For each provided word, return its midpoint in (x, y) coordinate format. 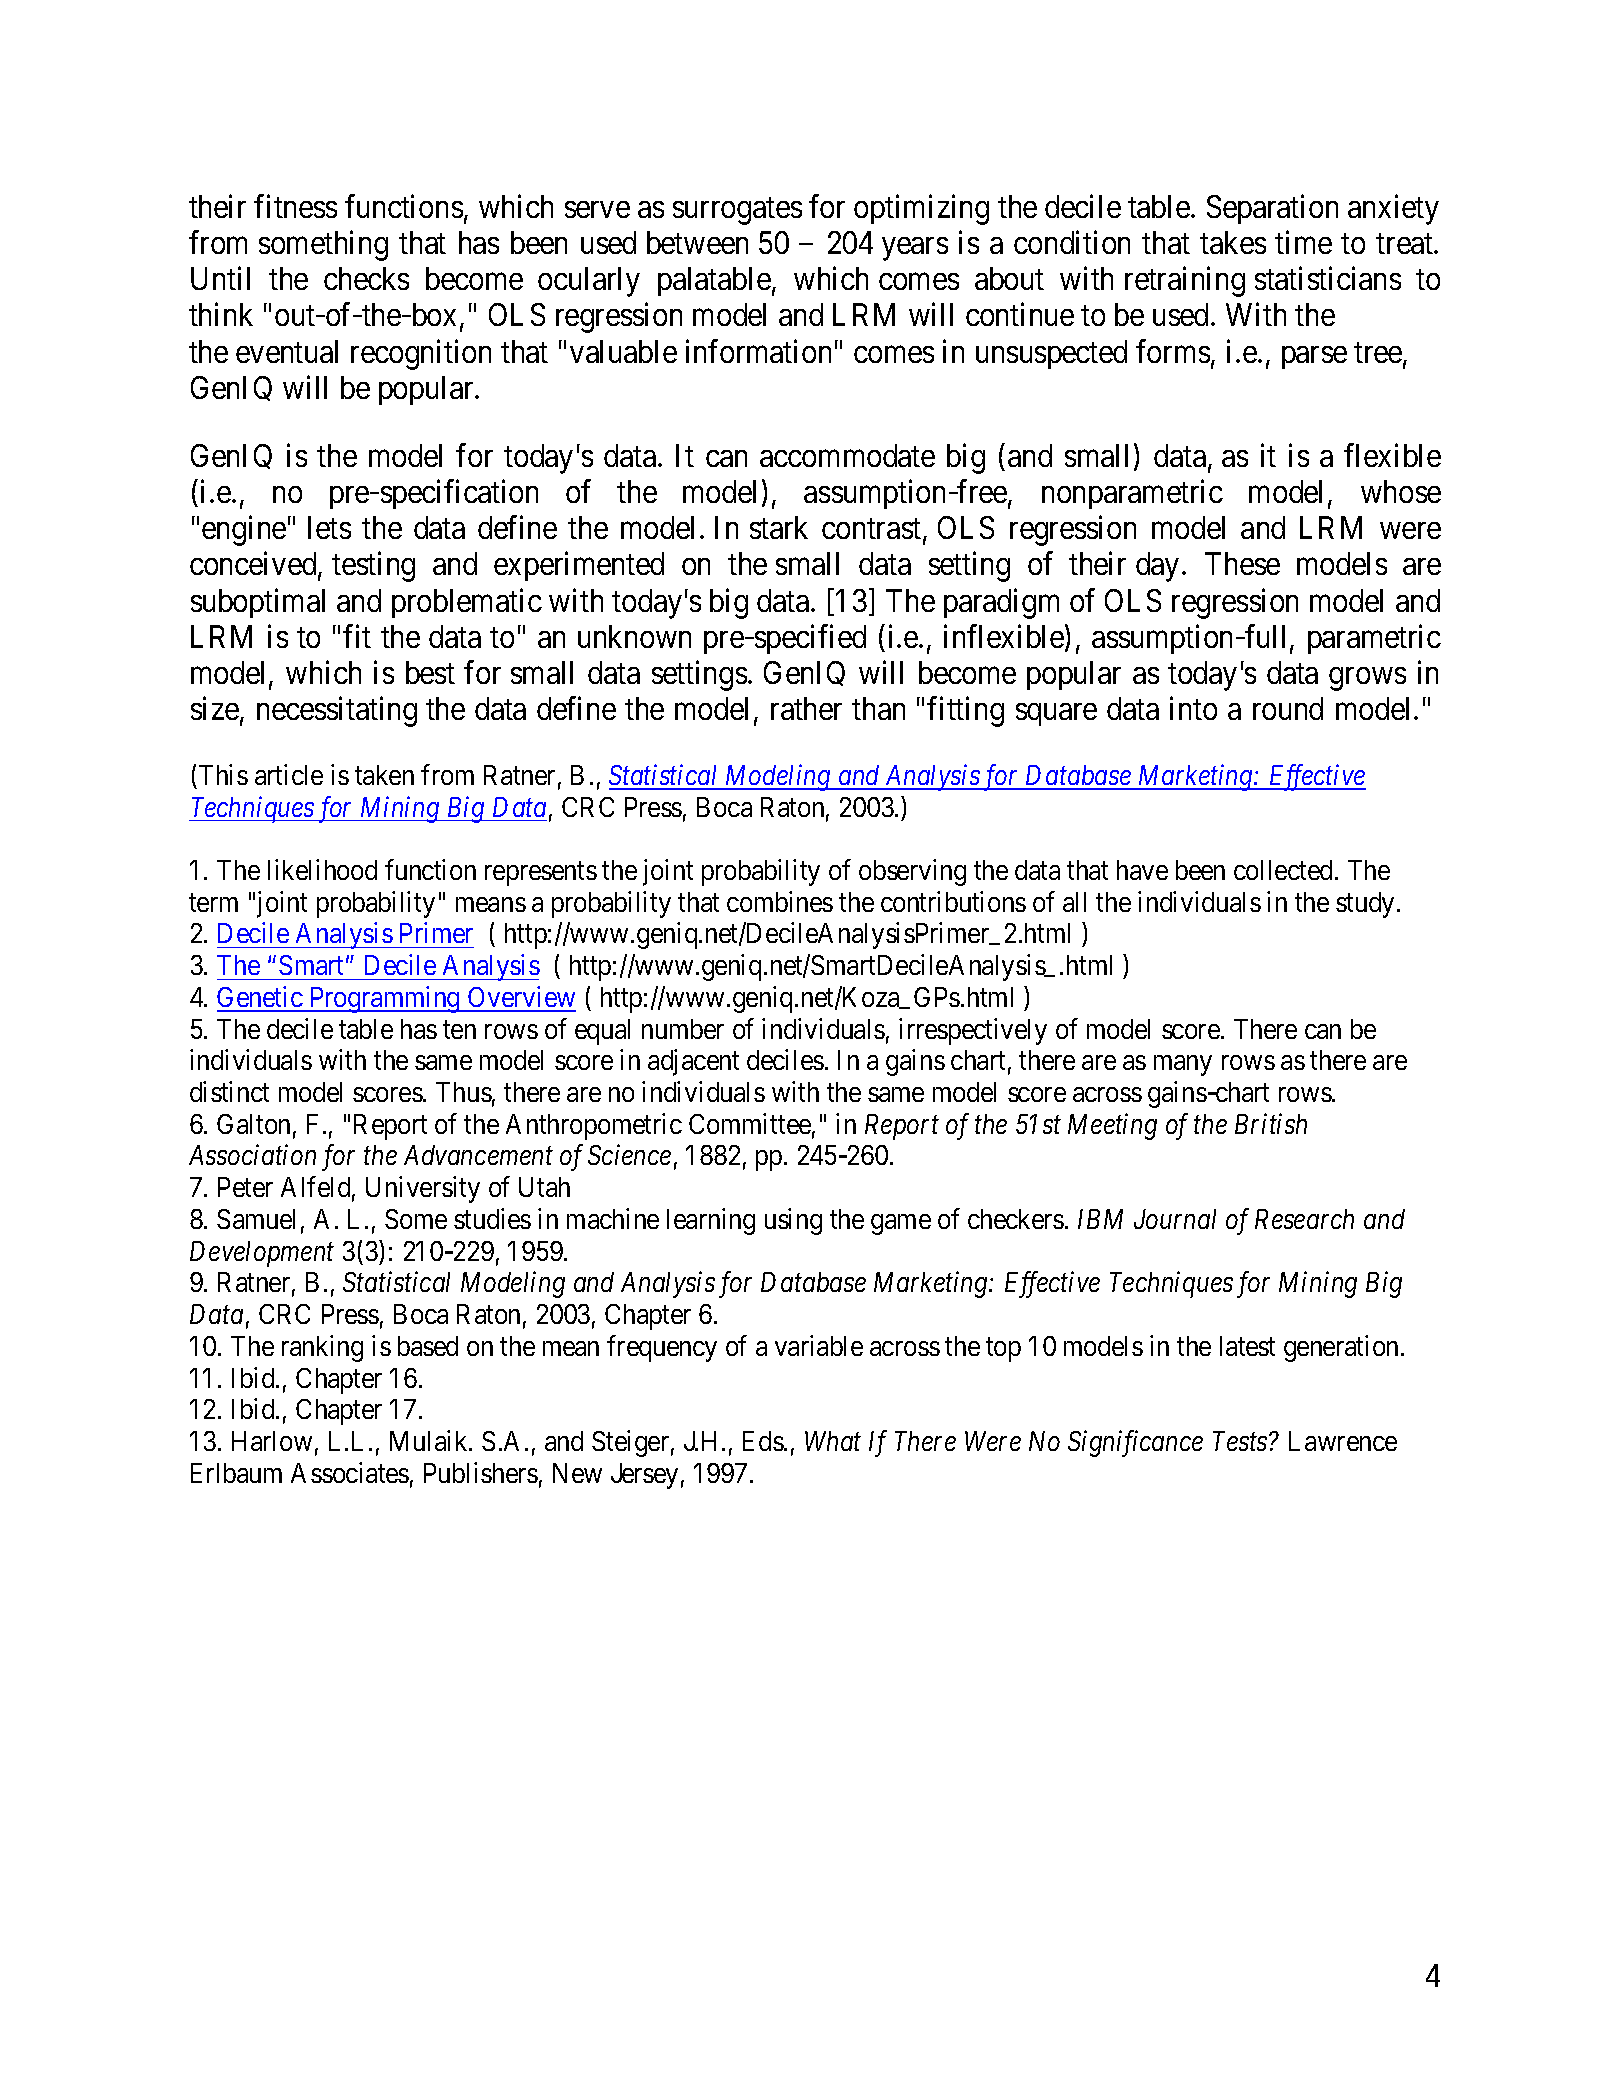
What (833, 1441)
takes (1233, 242)
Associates (350, 1472)
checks (366, 278)
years (915, 249)
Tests (1241, 1441)
